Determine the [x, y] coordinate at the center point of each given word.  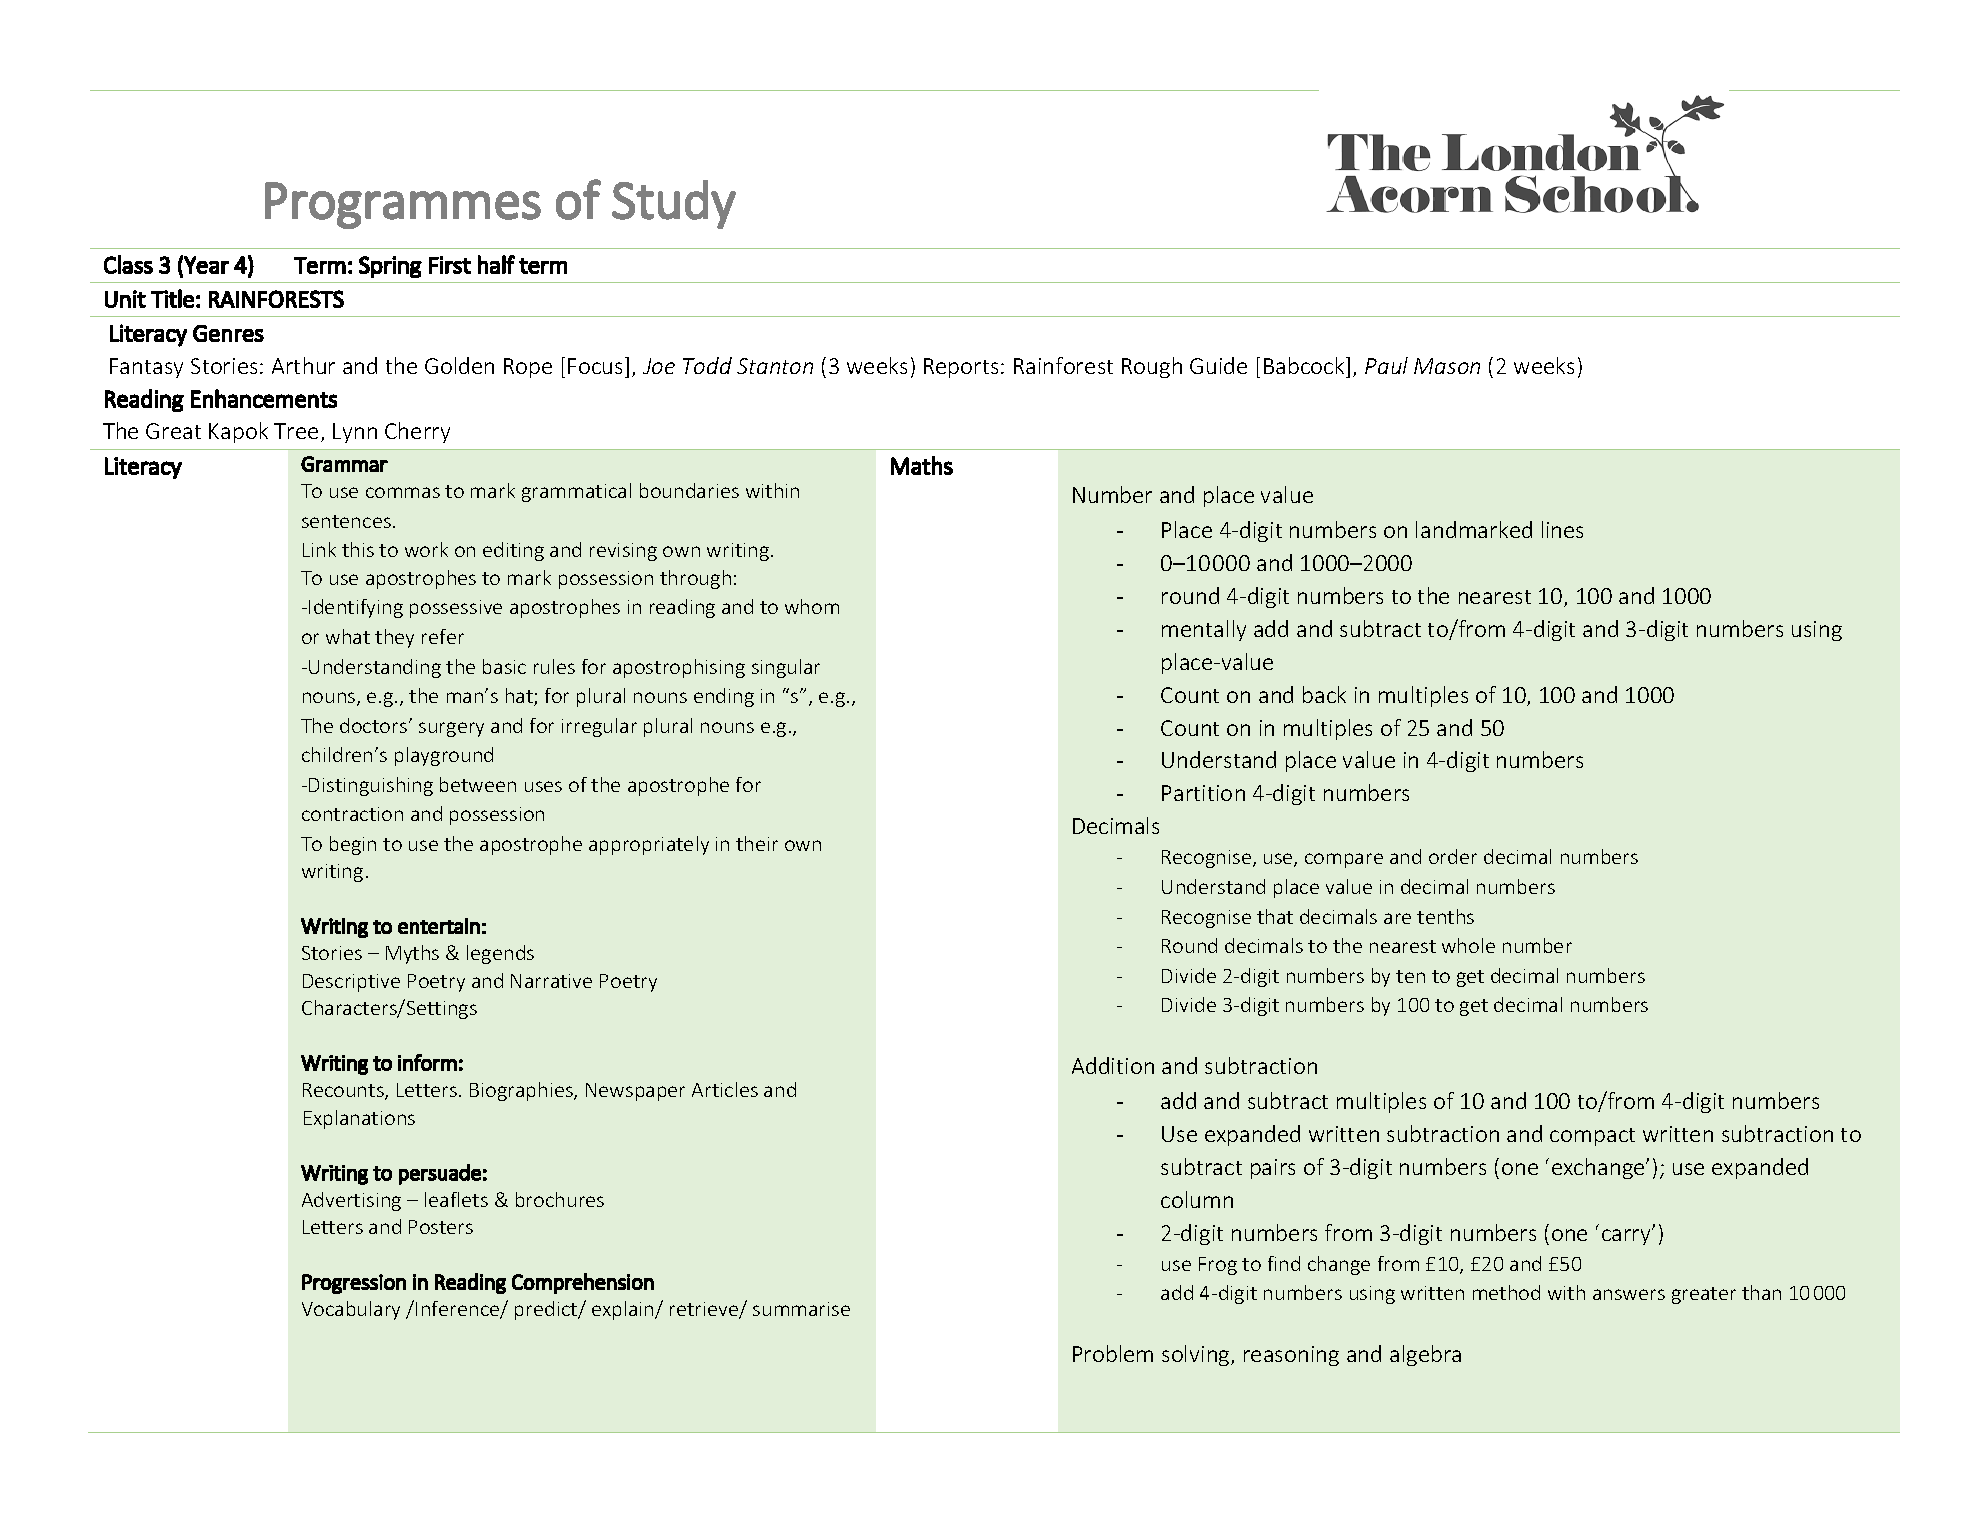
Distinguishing [371, 786]
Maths [922, 465]
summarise [801, 1309]
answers [1629, 1294]
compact [1592, 1137]
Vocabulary [351, 1310]
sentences [346, 521]
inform [427, 1062]
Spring [390, 267]
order [1453, 856]
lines [1562, 529]
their [757, 843]
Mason [1447, 366]
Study [674, 204]
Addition [1113, 1065]
